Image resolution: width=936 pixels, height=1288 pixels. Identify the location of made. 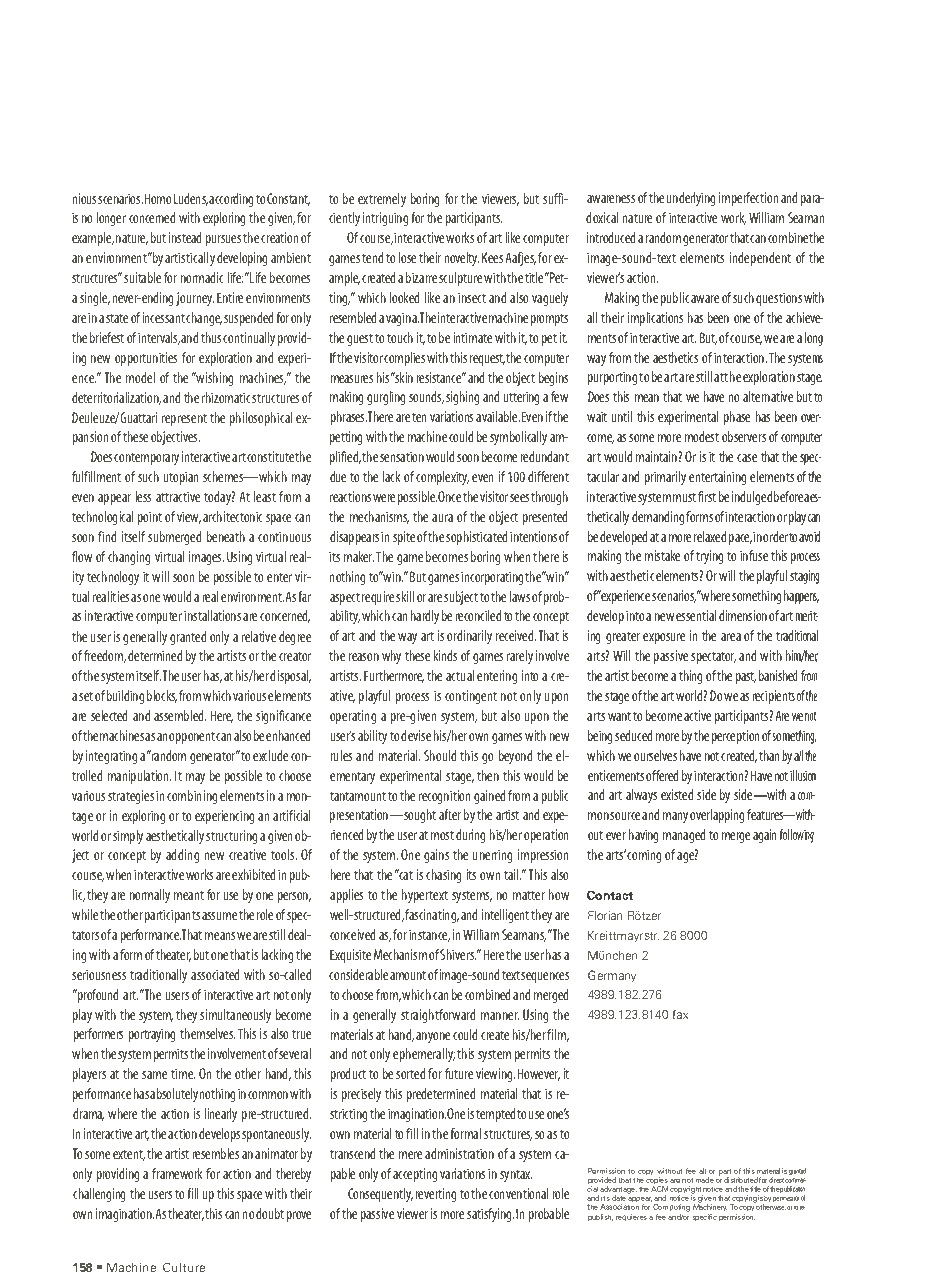
(705, 1180).
